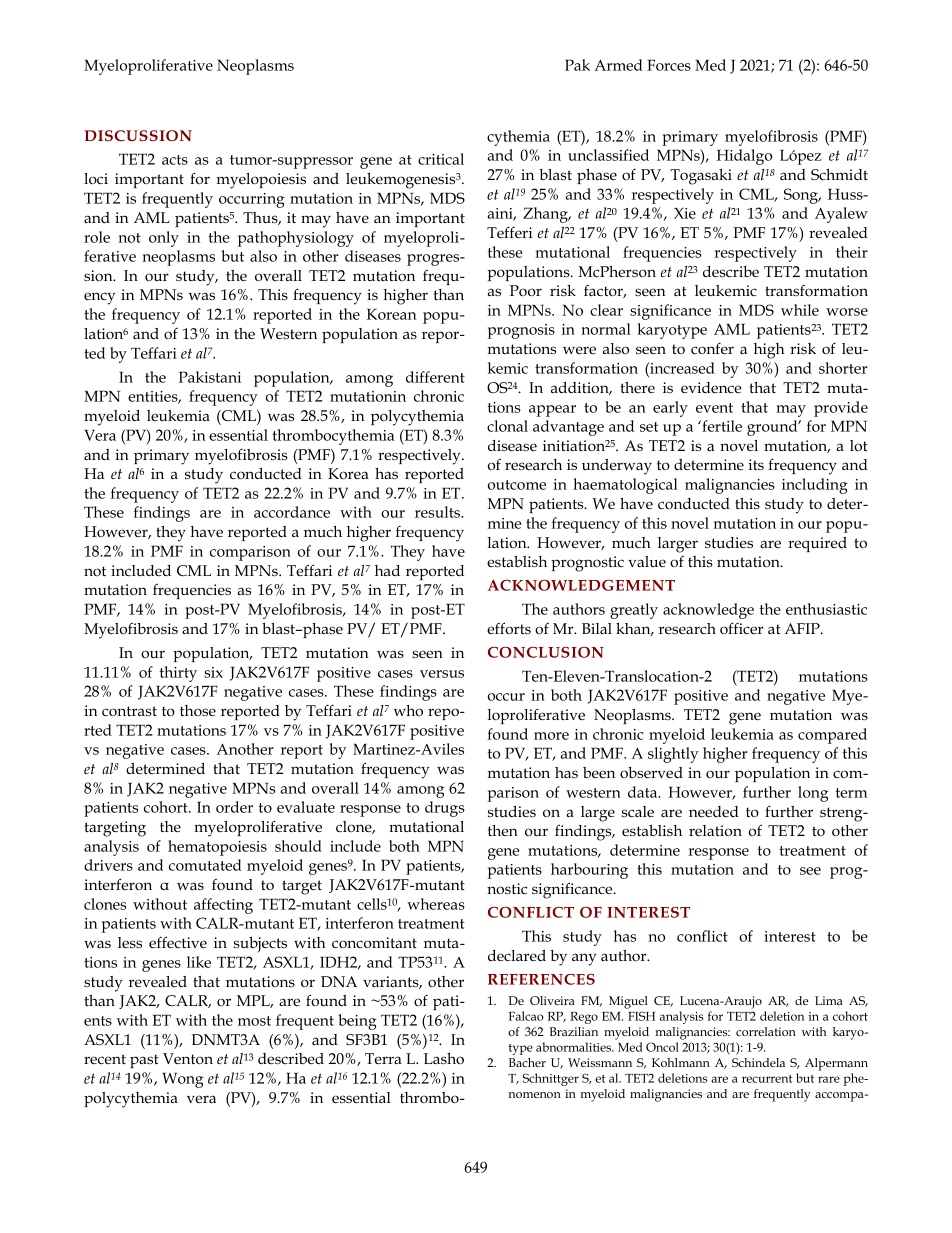 This screenshot has height=1233, width=952. What do you see at coordinates (383, 1058) in the screenshot?
I see `Terra` at bounding box center [383, 1058].
